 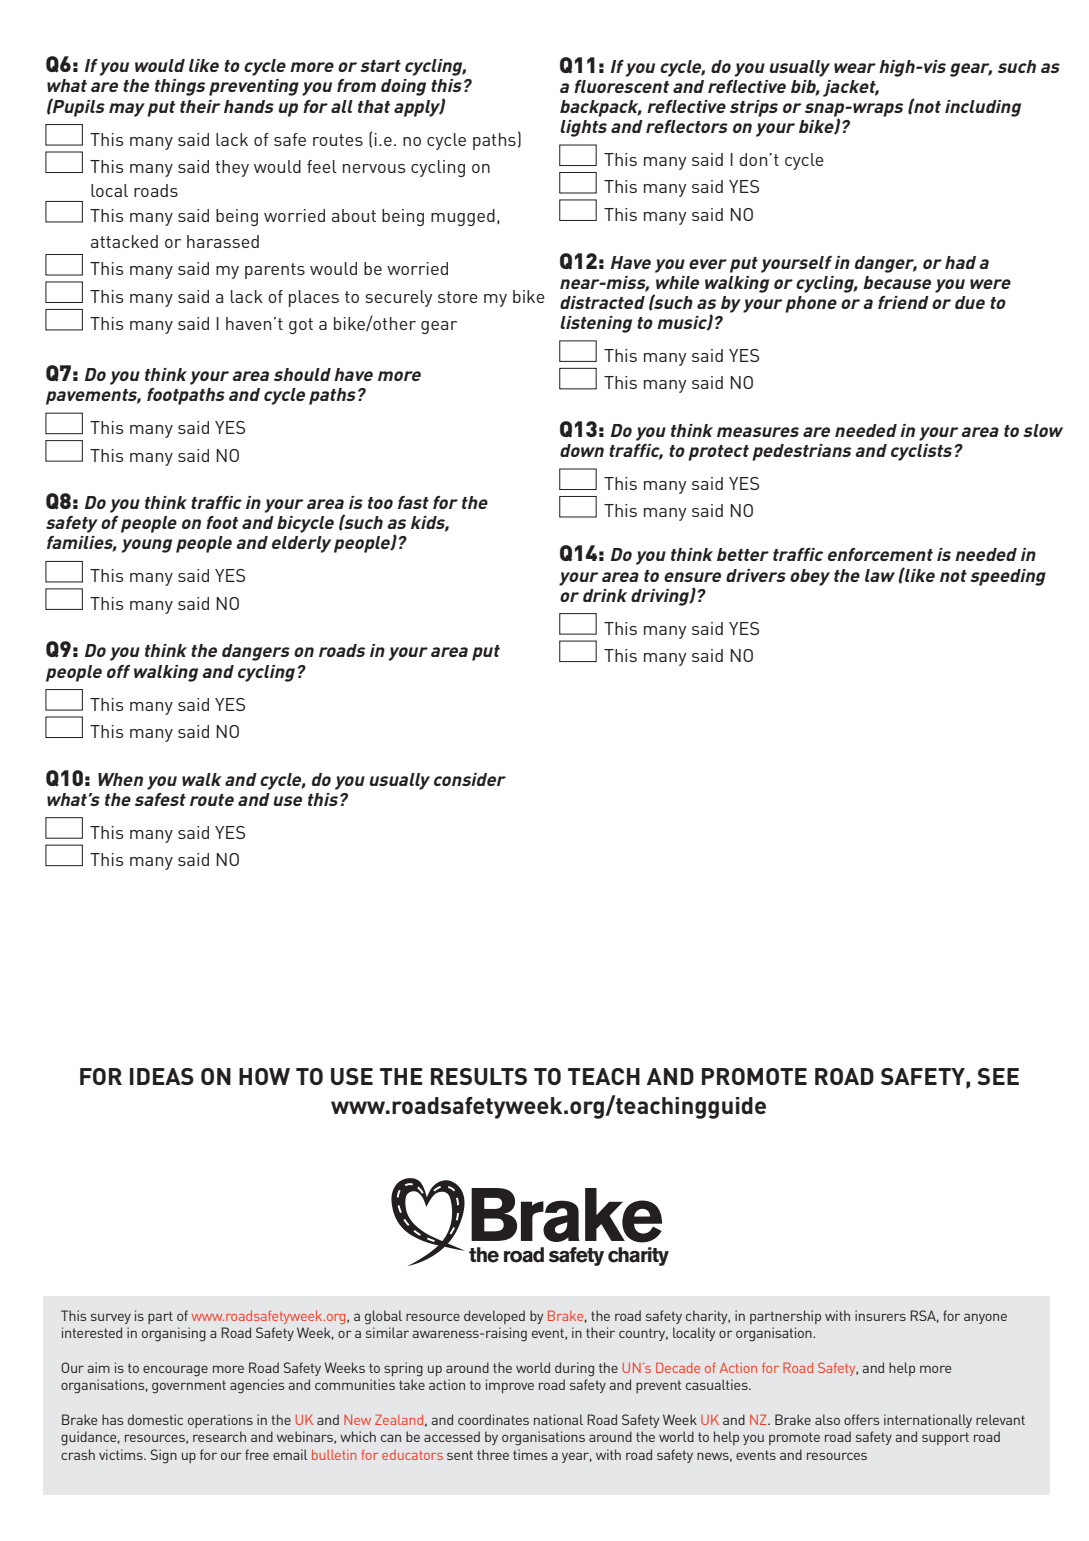 I want to click on IDEAS, so click(x=162, y=1076).
